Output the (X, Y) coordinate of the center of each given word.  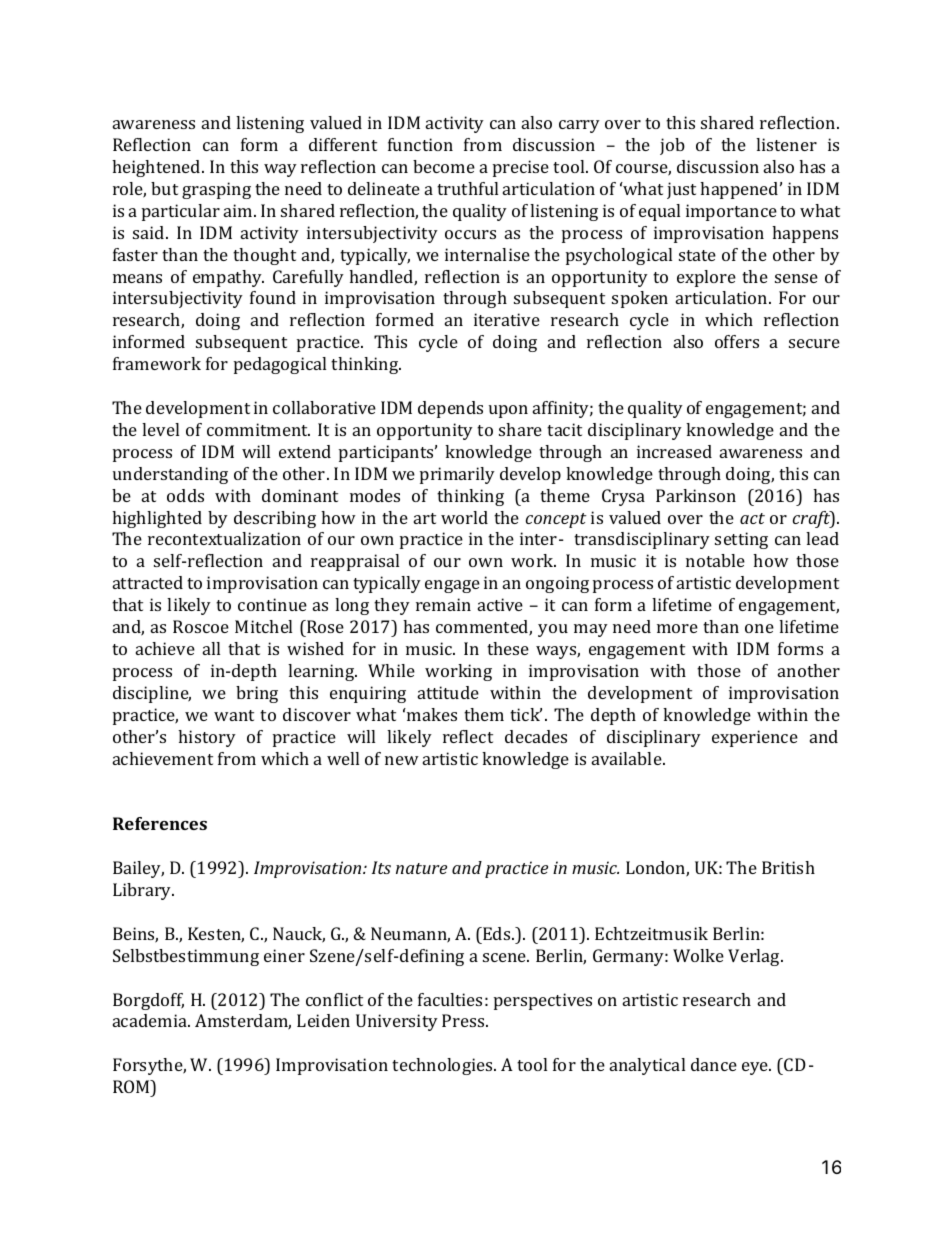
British (788, 867)
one (759, 628)
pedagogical (280, 365)
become (444, 166)
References (160, 823)
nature (421, 868)
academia (151, 1020)
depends (450, 409)
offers (737, 341)
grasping (216, 190)
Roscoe (201, 626)
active (500, 604)
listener (786, 144)
